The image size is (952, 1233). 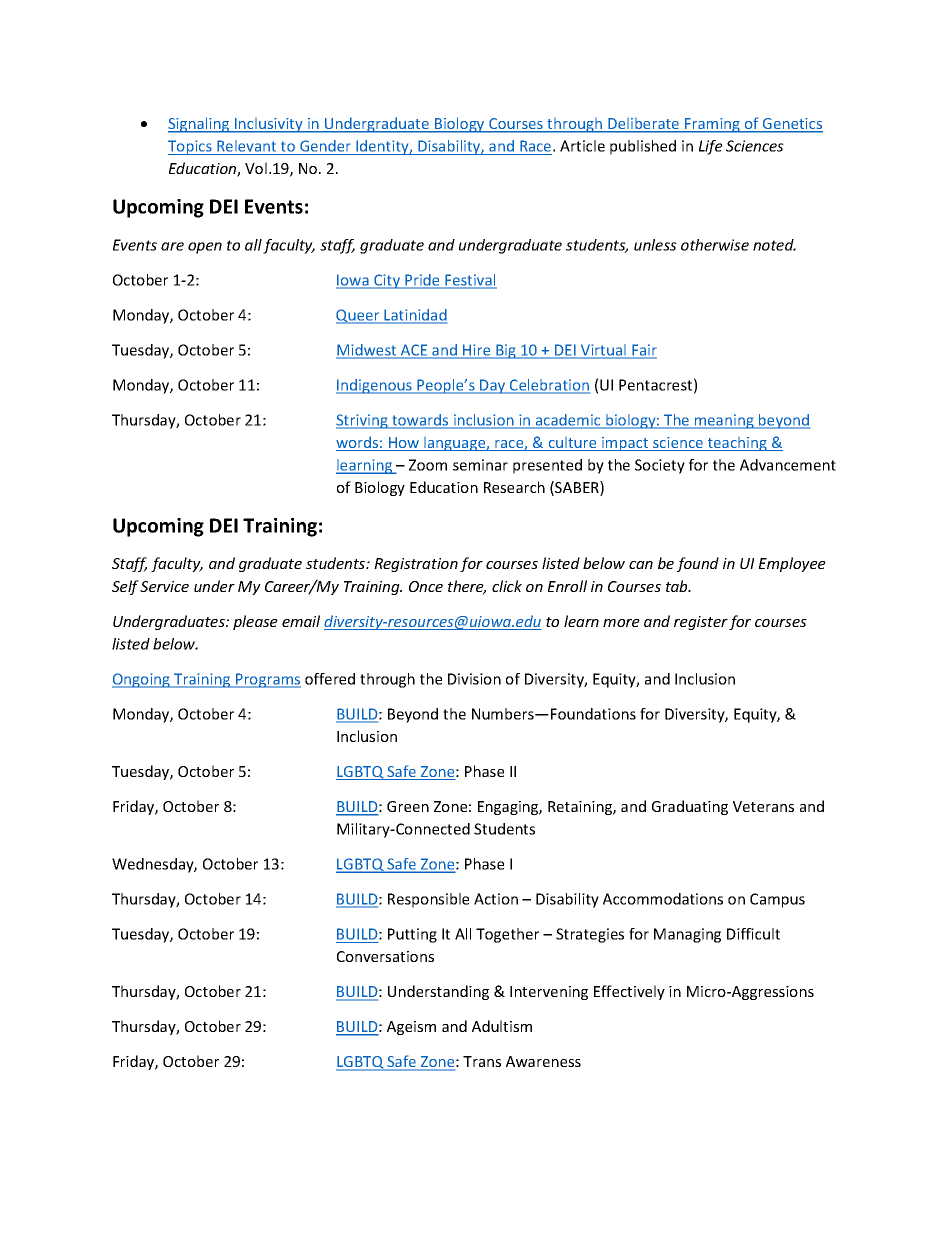 I want to click on Graduating, so click(x=690, y=807).
